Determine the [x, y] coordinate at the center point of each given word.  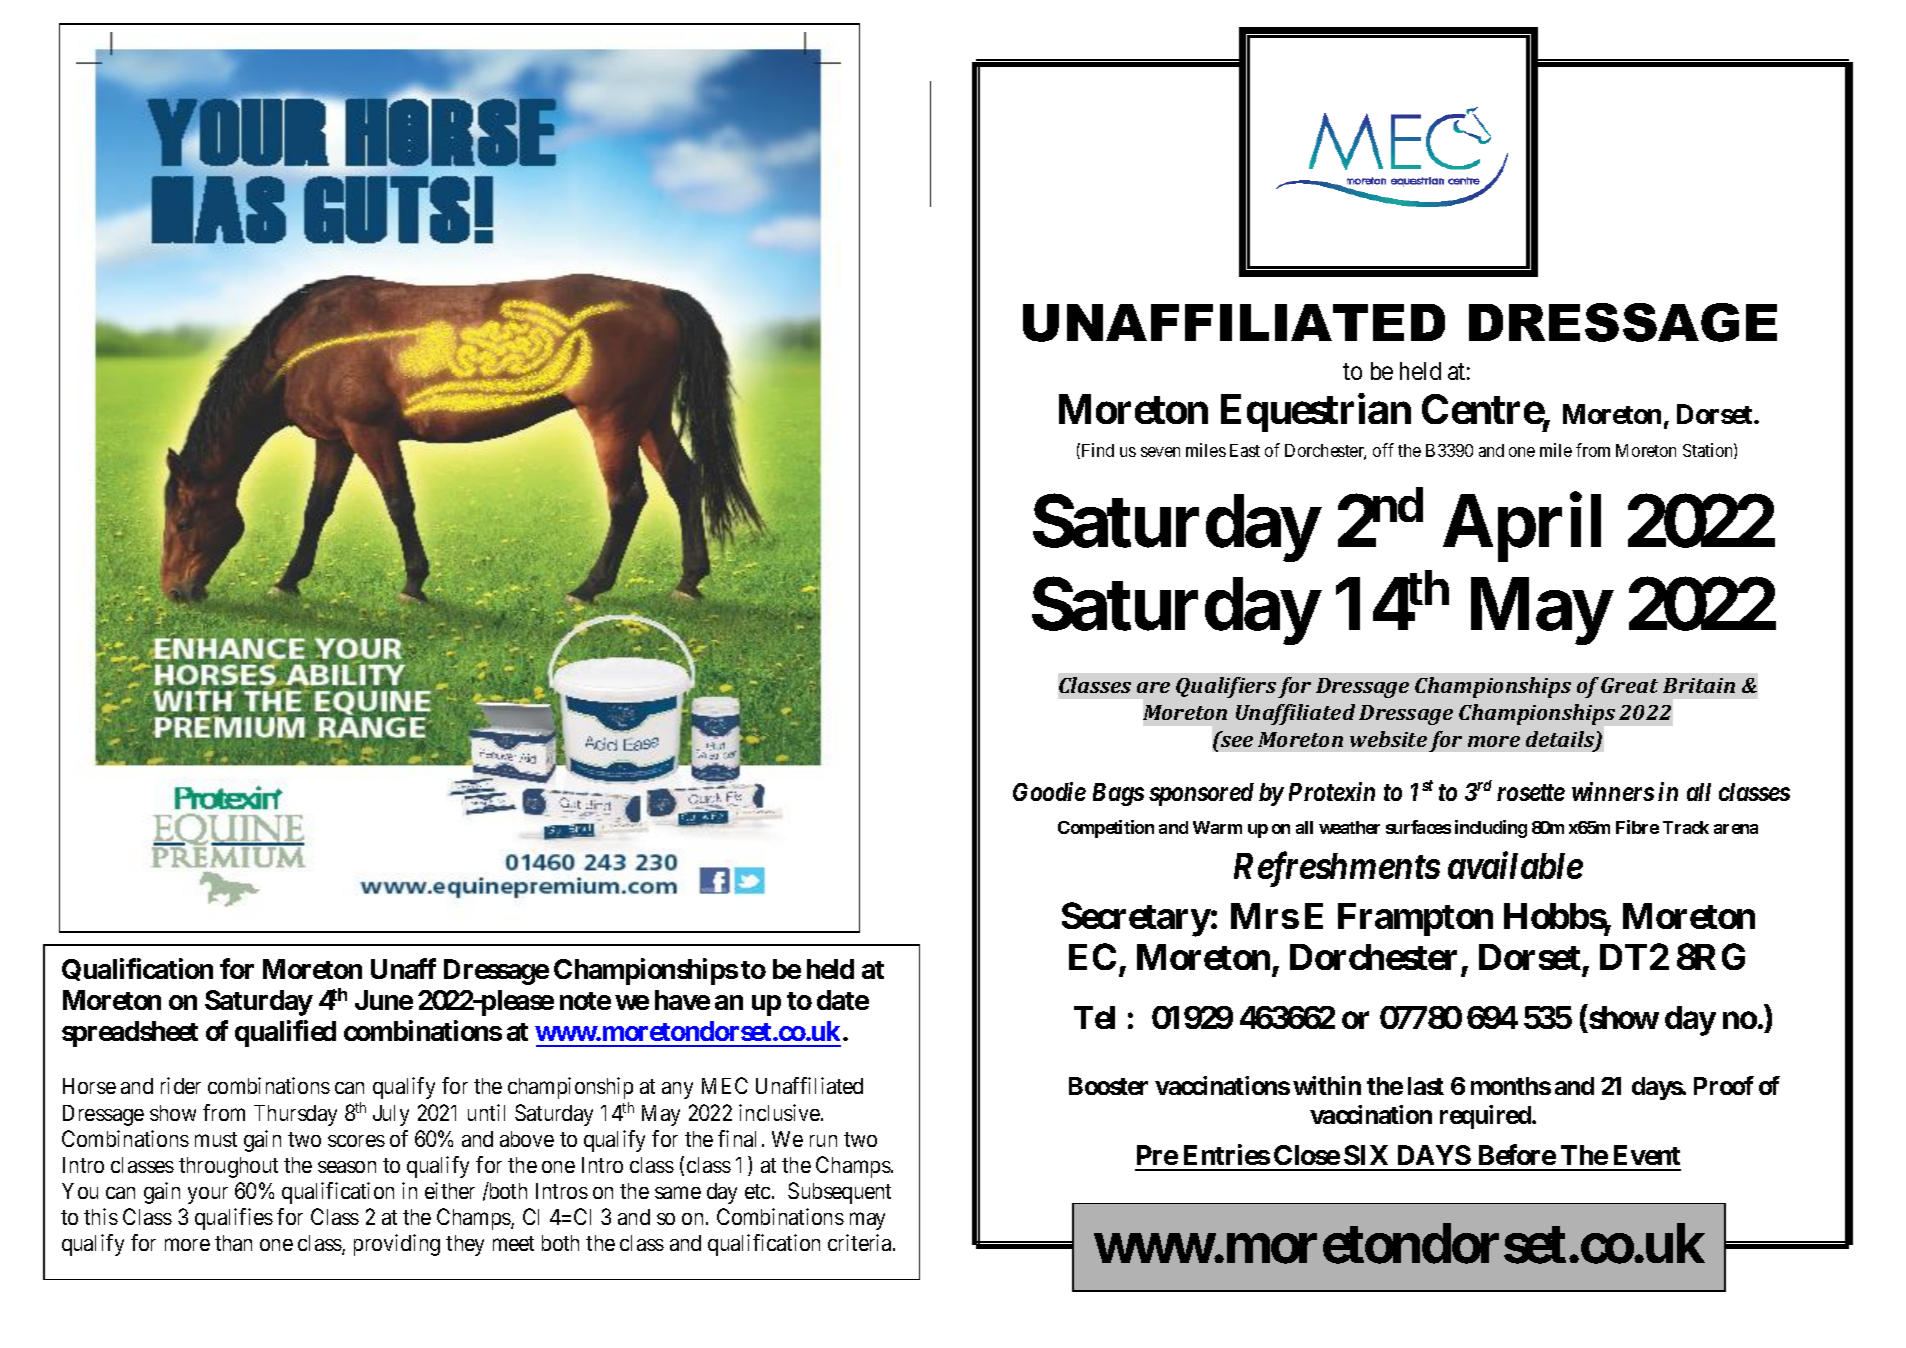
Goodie [1049, 791]
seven [1160, 452]
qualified [285, 1033]
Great [1629, 685]
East [1245, 450]
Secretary [1136, 919]
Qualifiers [1226, 687]
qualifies [234, 1219]
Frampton [1415, 919]
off [1383, 450]
